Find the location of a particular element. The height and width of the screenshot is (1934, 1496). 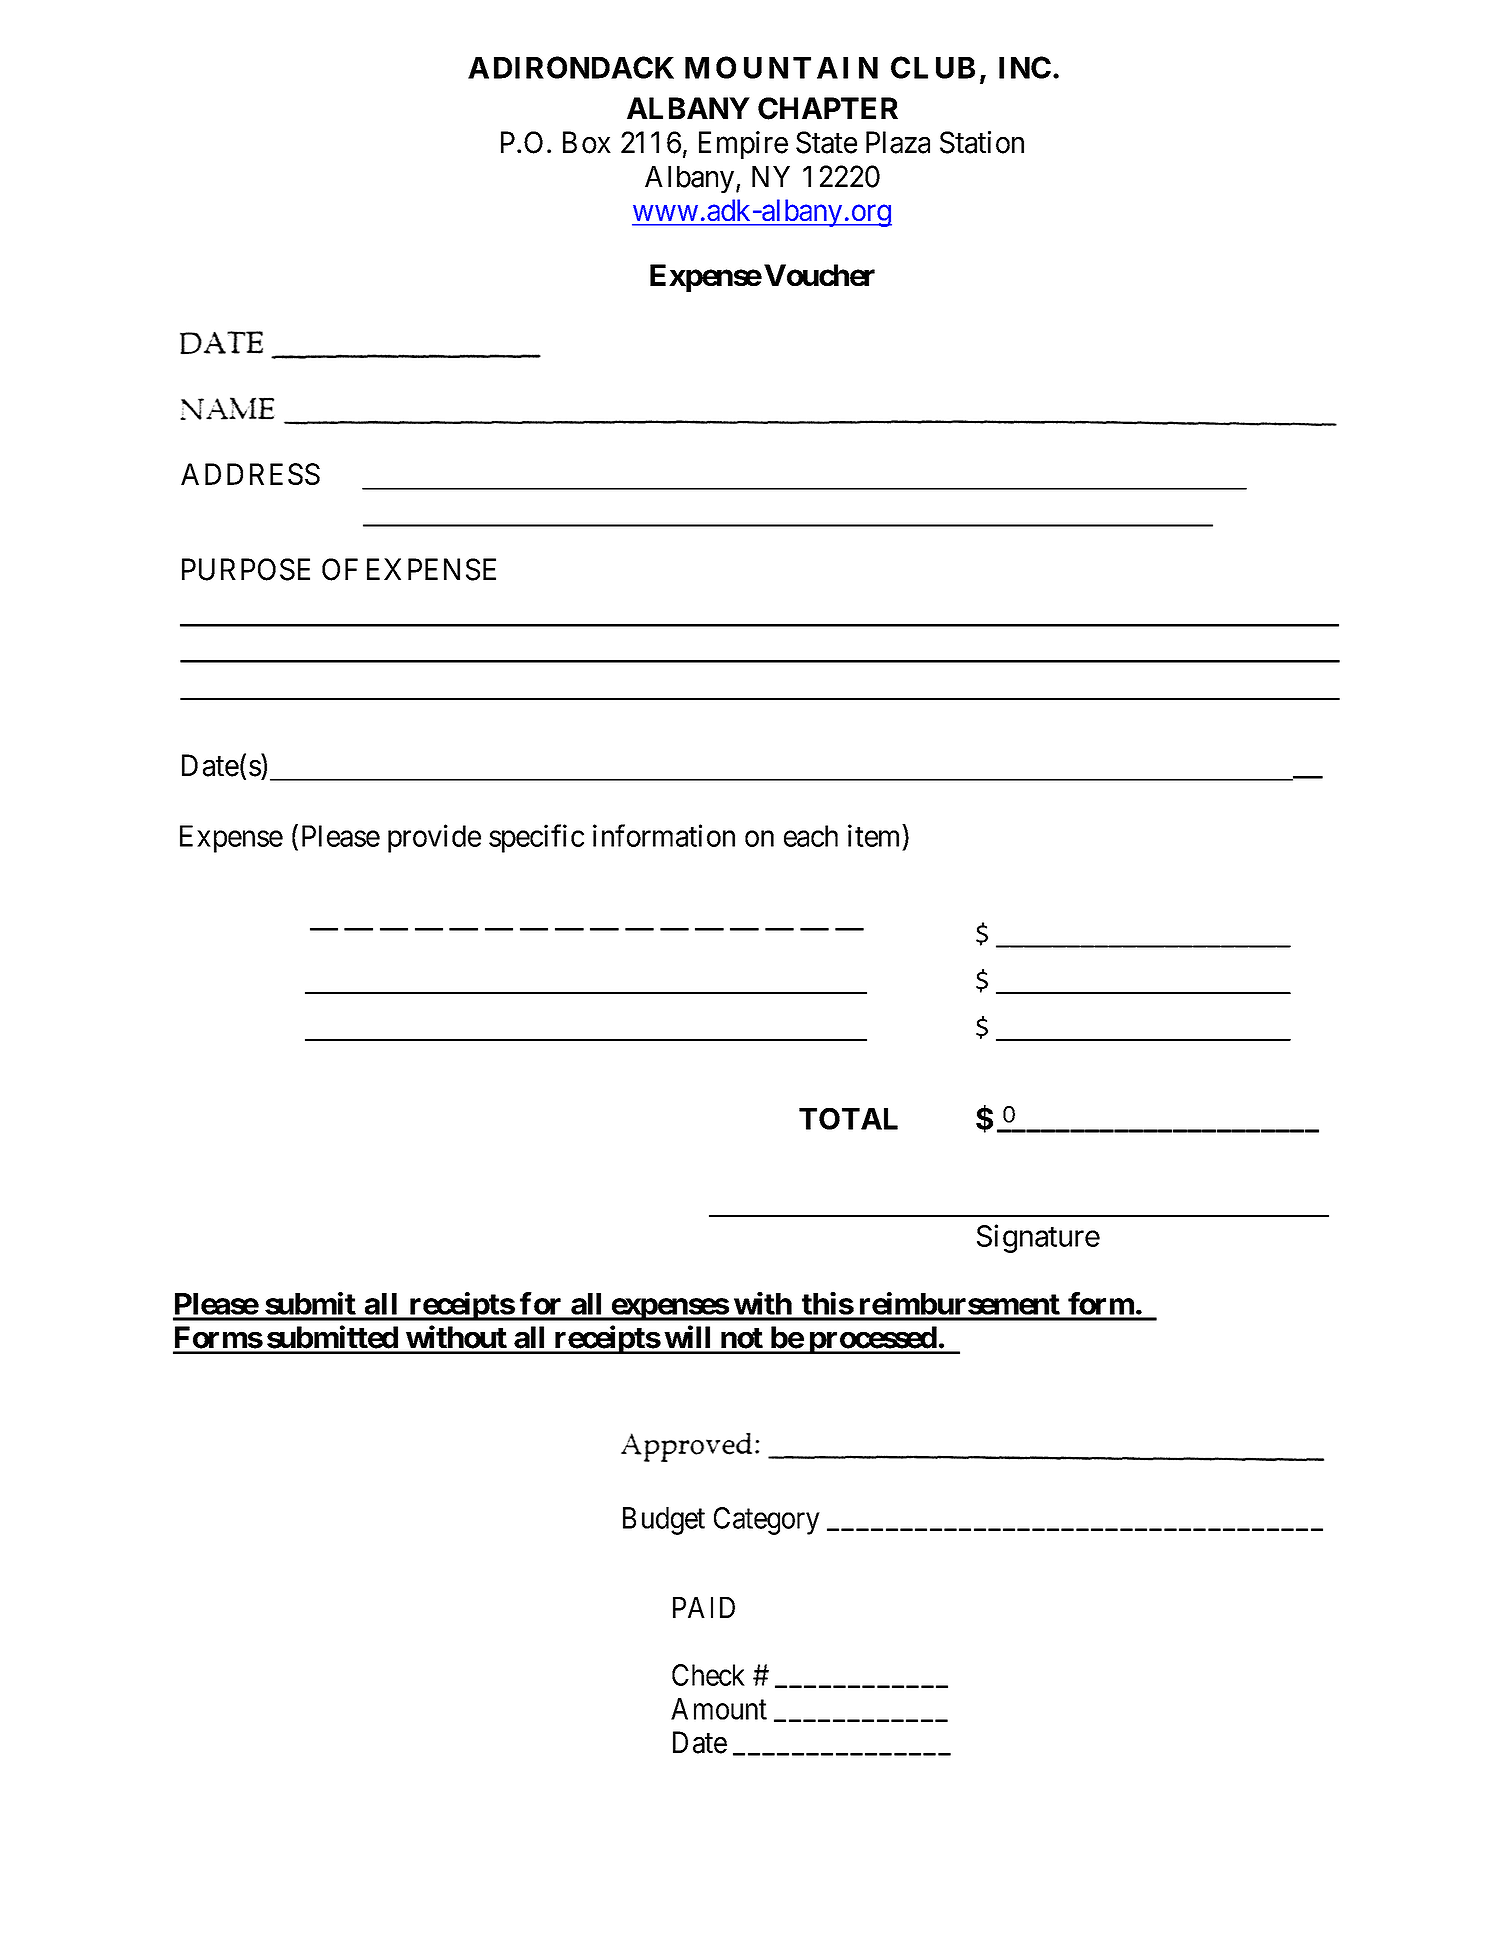

PAID is located at coordinates (704, 1607).
